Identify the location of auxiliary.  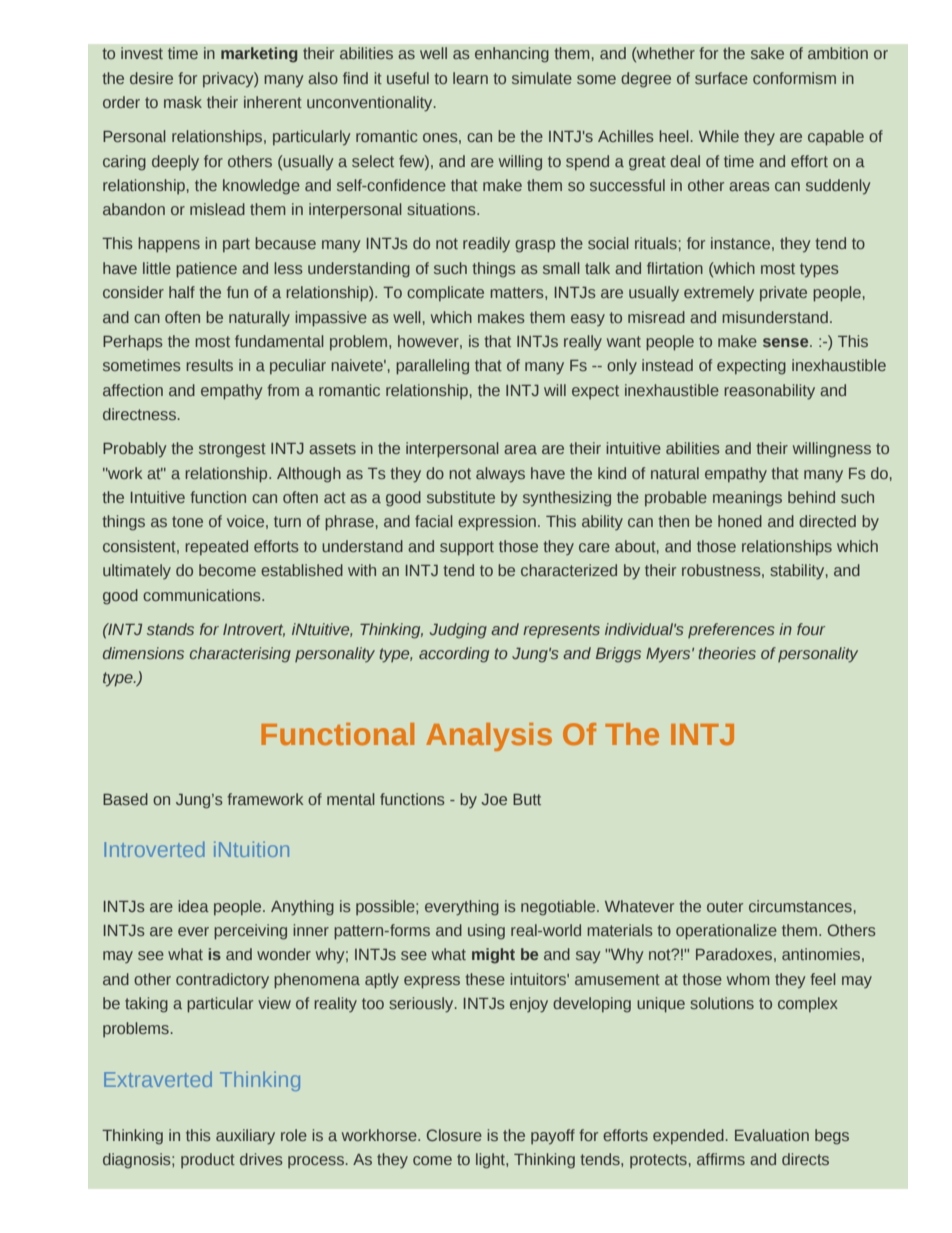
(245, 1137).
